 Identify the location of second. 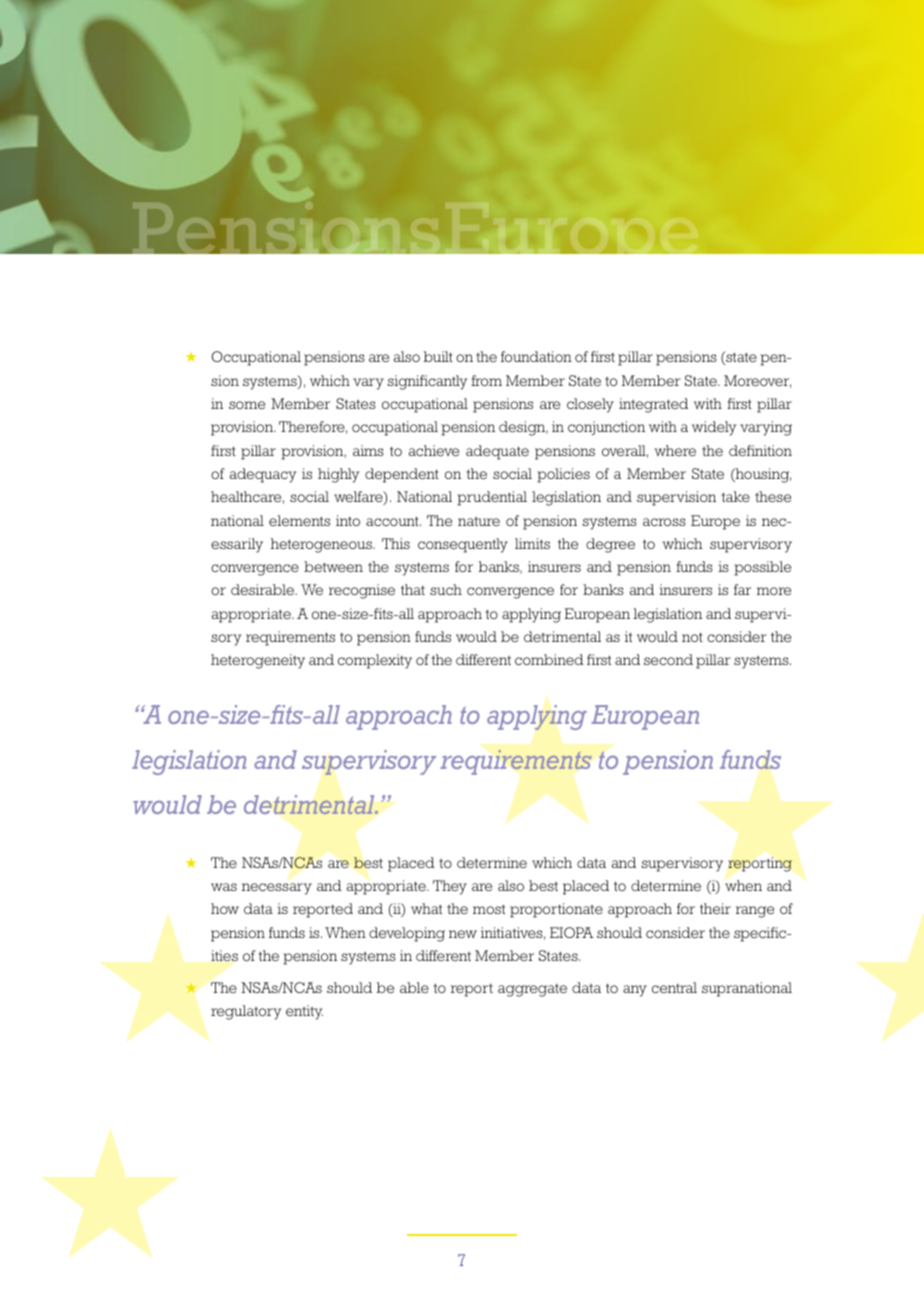
(668, 659).
